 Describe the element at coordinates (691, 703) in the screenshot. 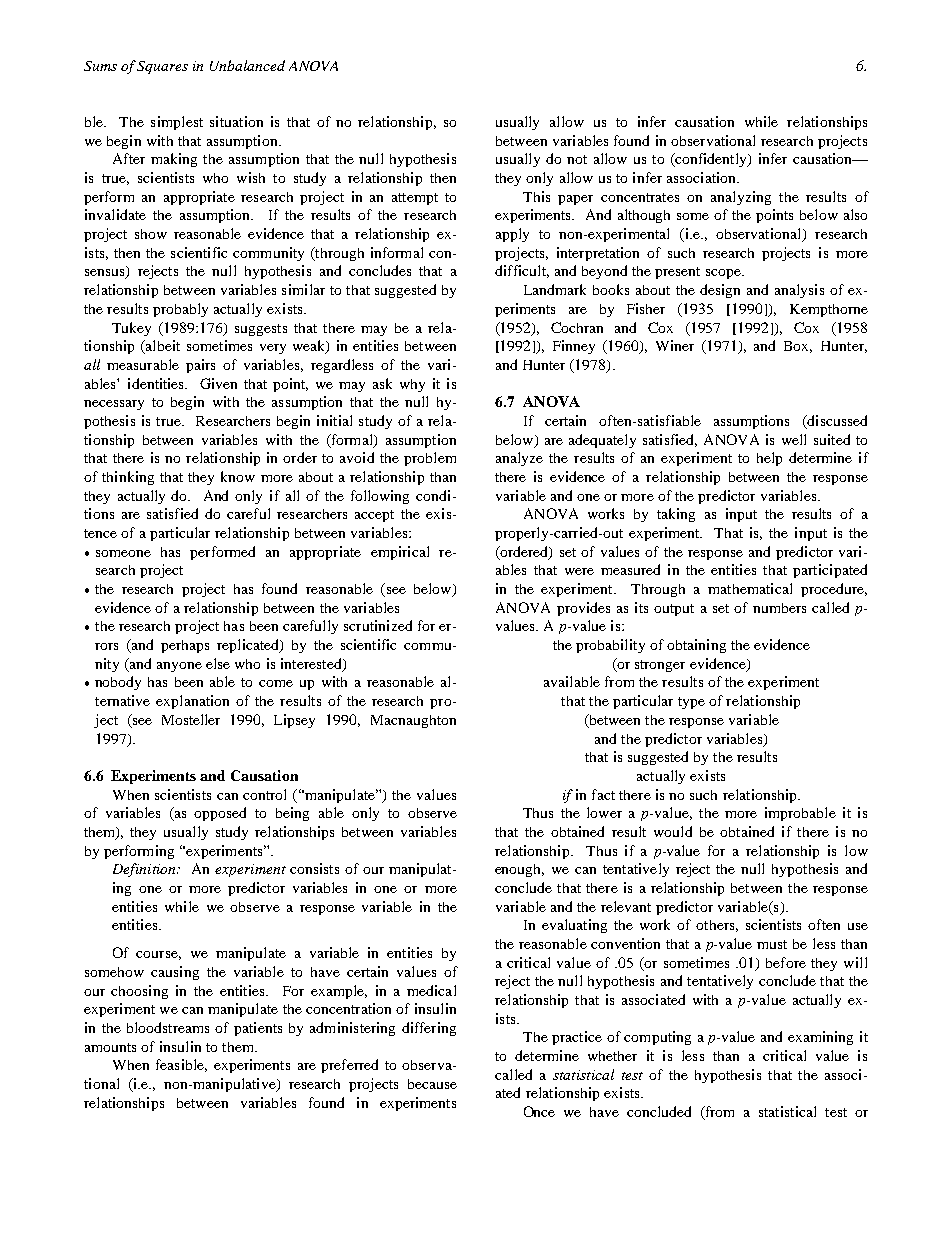

I see `type` at that location.
